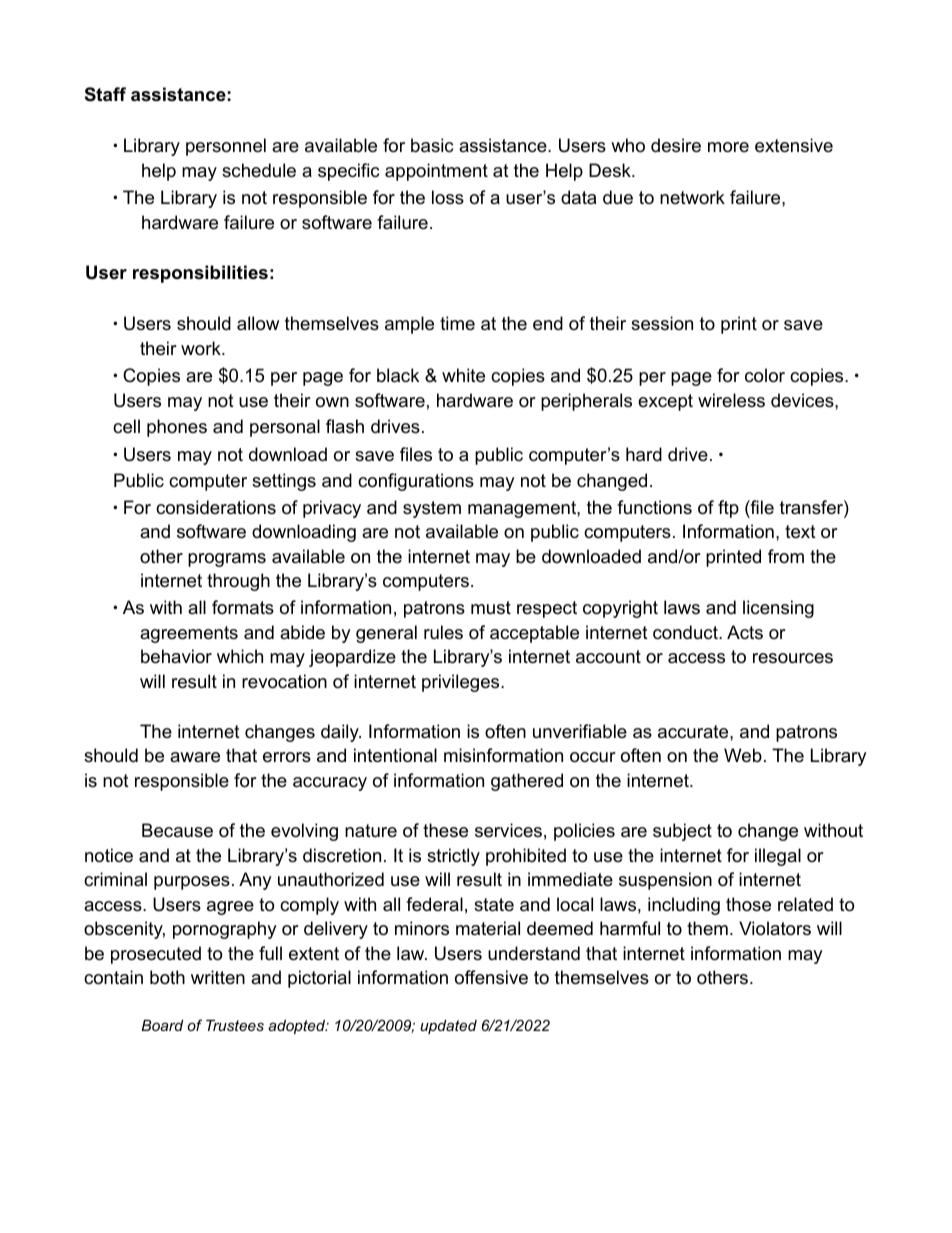 This screenshot has height=1233, width=952. Describe the element at coordinates (432, 145) in the screenshot. I see `basic` at that location.
